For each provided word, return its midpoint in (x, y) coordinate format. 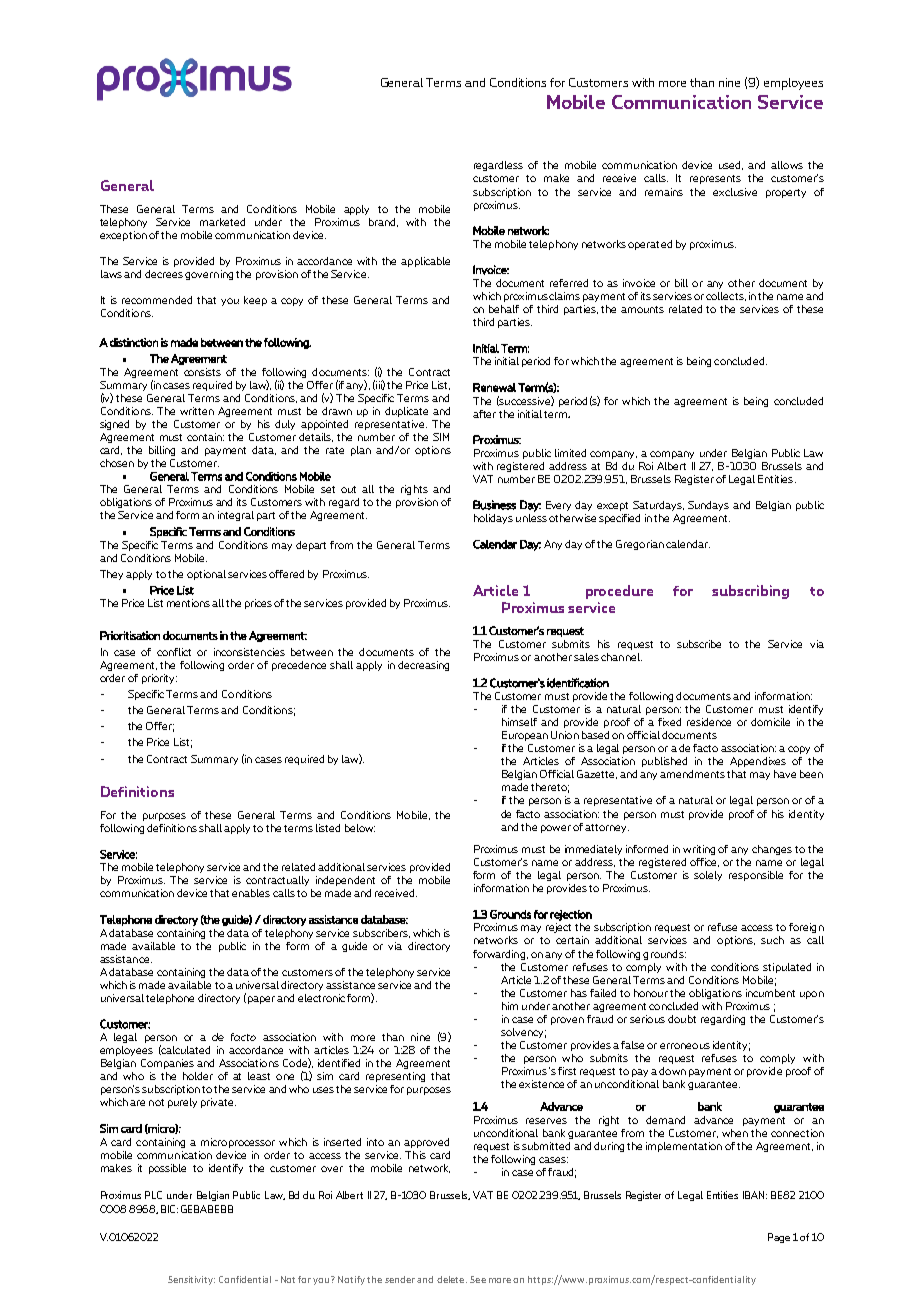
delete (452, 1279)
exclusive (735, 192)
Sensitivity (191, 1280)
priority (159, 679)
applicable (425, 262)
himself (519, 722)
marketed (222, 222)
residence (709, 722)
